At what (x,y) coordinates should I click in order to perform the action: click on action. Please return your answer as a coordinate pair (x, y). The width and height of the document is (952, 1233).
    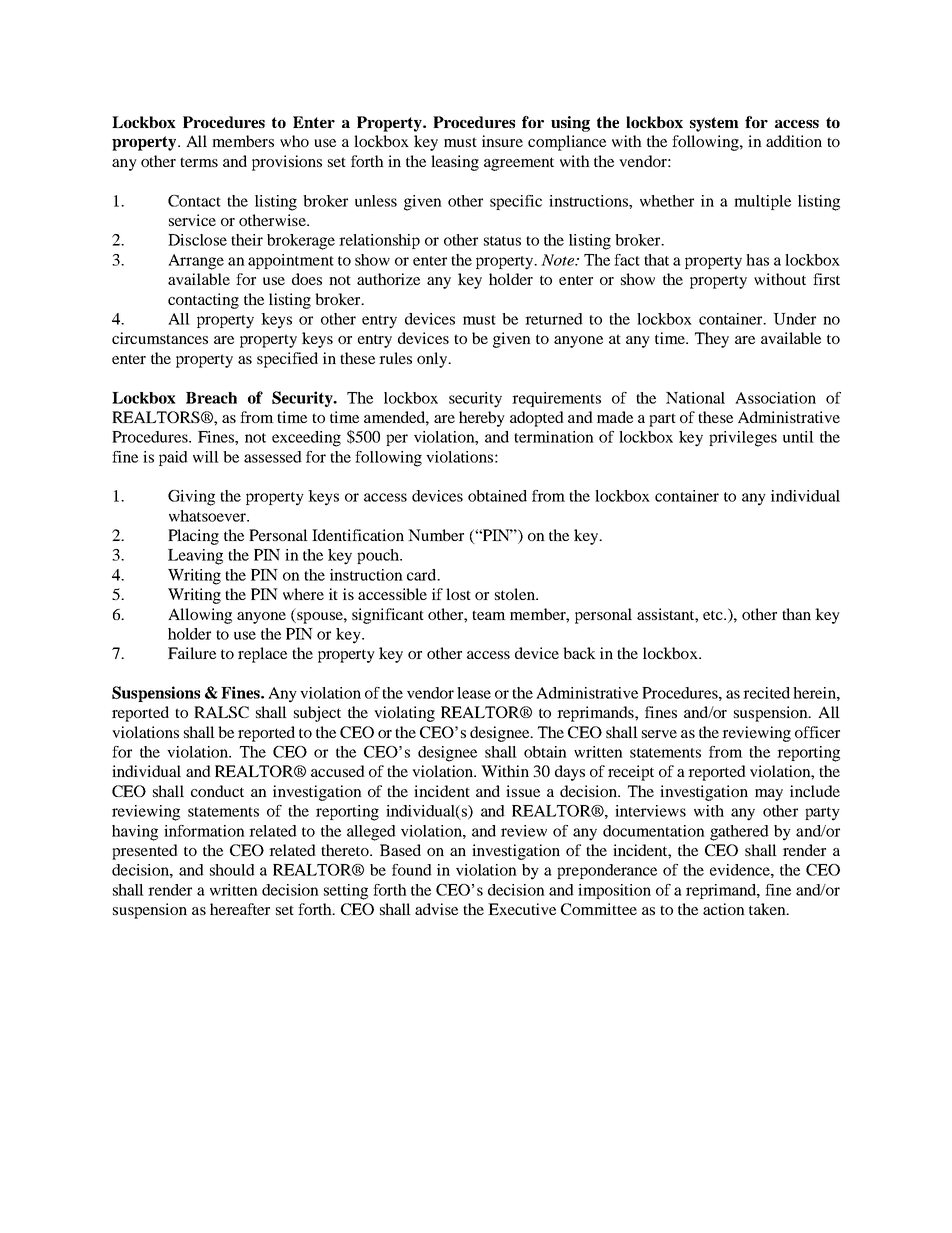
    Looking at the image, I should click on (724, 909).
